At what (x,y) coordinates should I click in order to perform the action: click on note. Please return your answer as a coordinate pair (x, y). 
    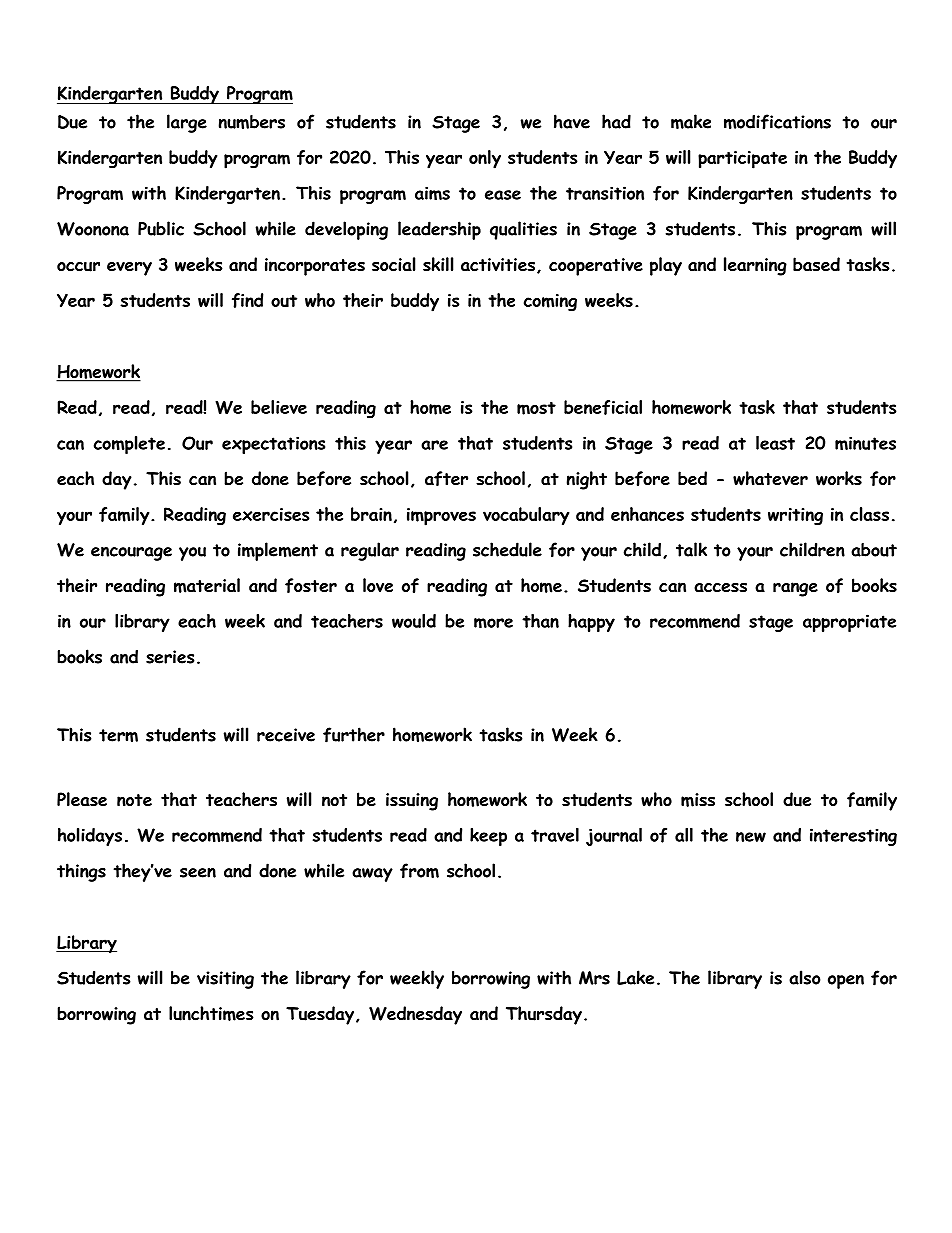
    Looking at the image, I should click on (134, 800).
